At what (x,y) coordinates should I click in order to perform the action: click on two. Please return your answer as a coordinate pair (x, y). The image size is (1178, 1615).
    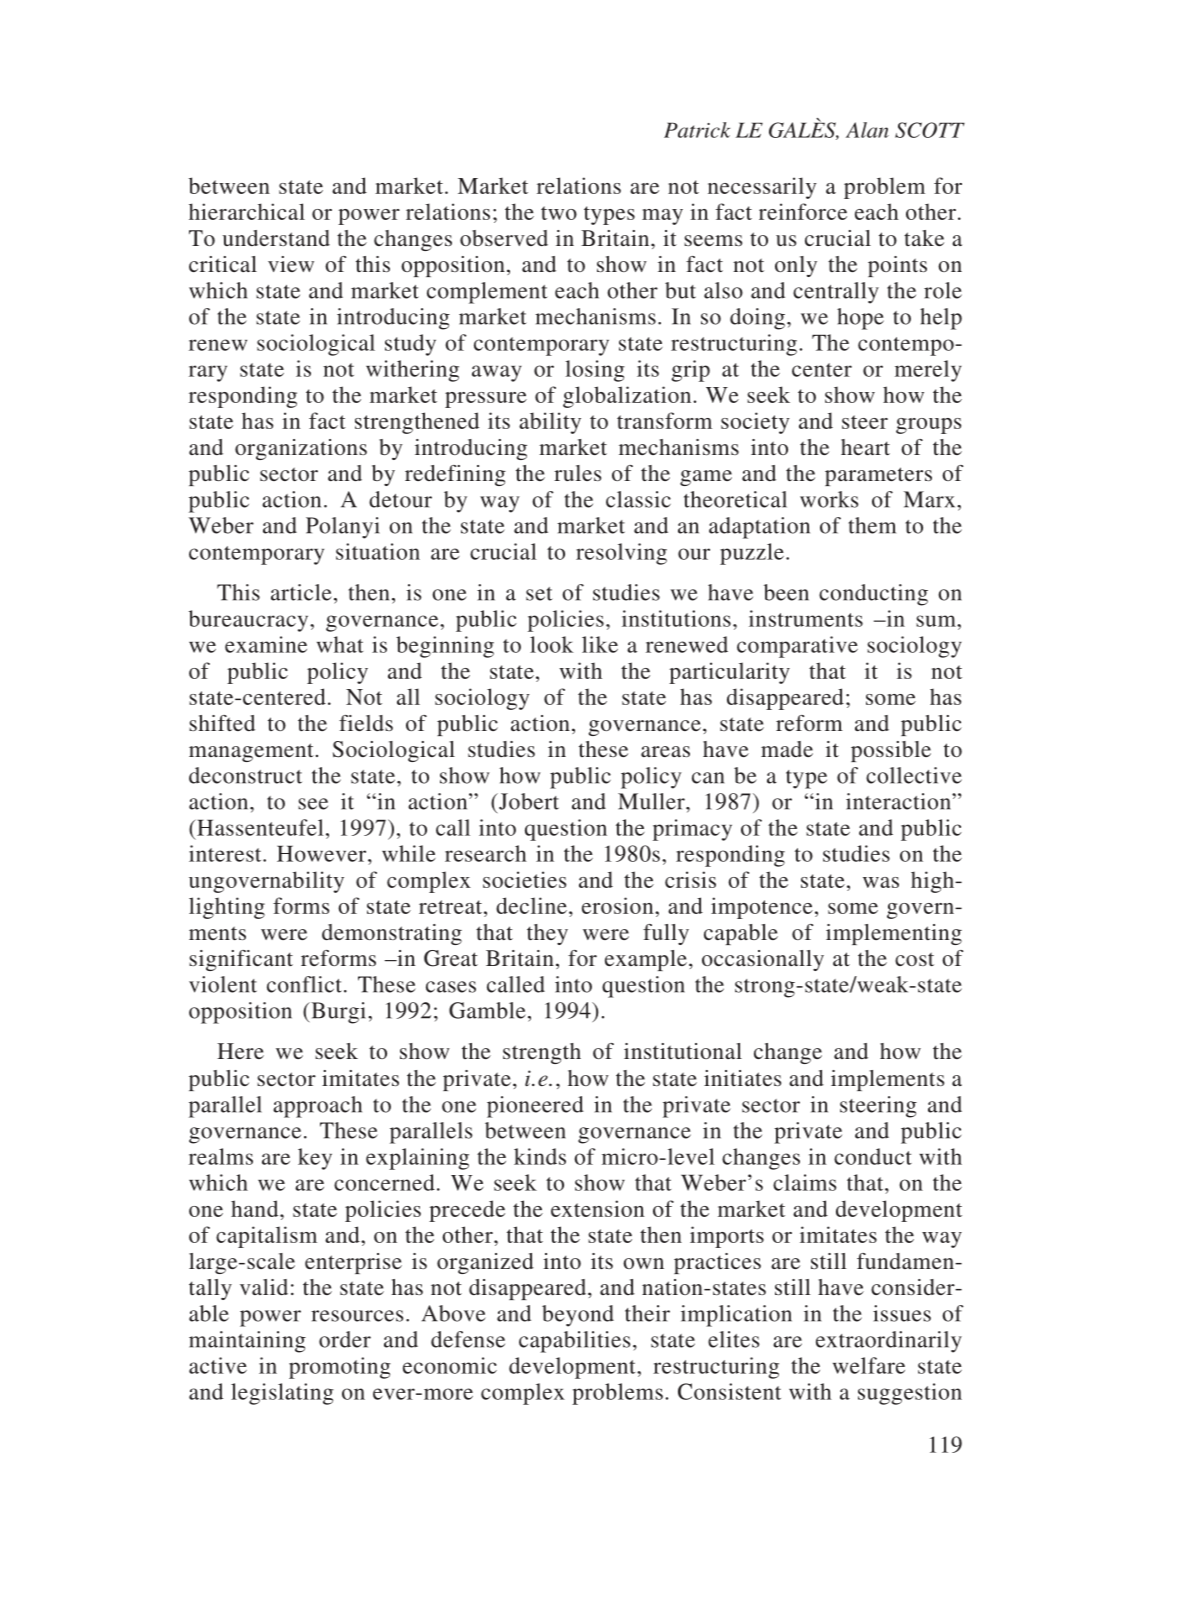
    Looking at the image, I should click on (559, 213).
